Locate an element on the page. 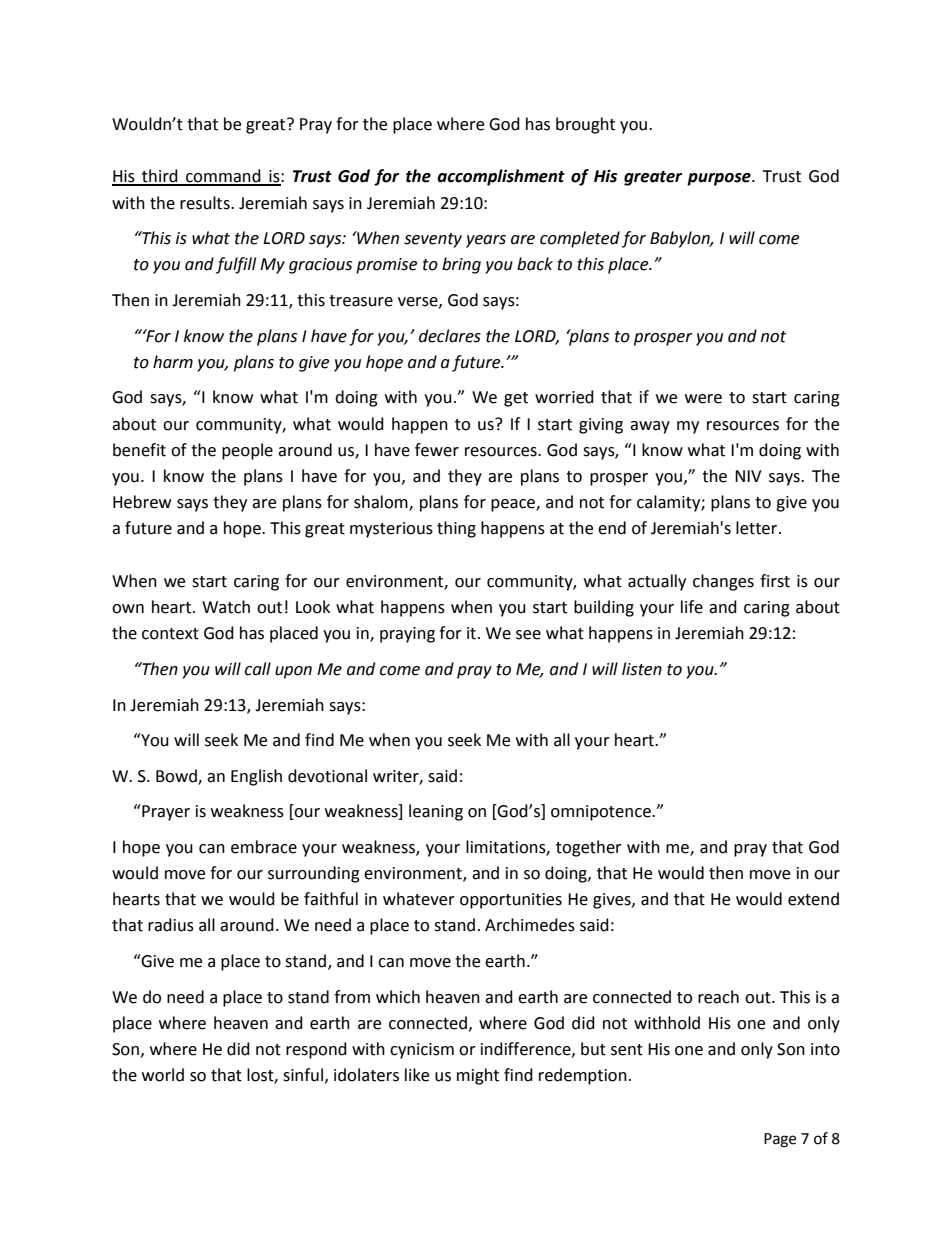 This document has width=952, height=1233. were is located at coordinates (703, 399).
